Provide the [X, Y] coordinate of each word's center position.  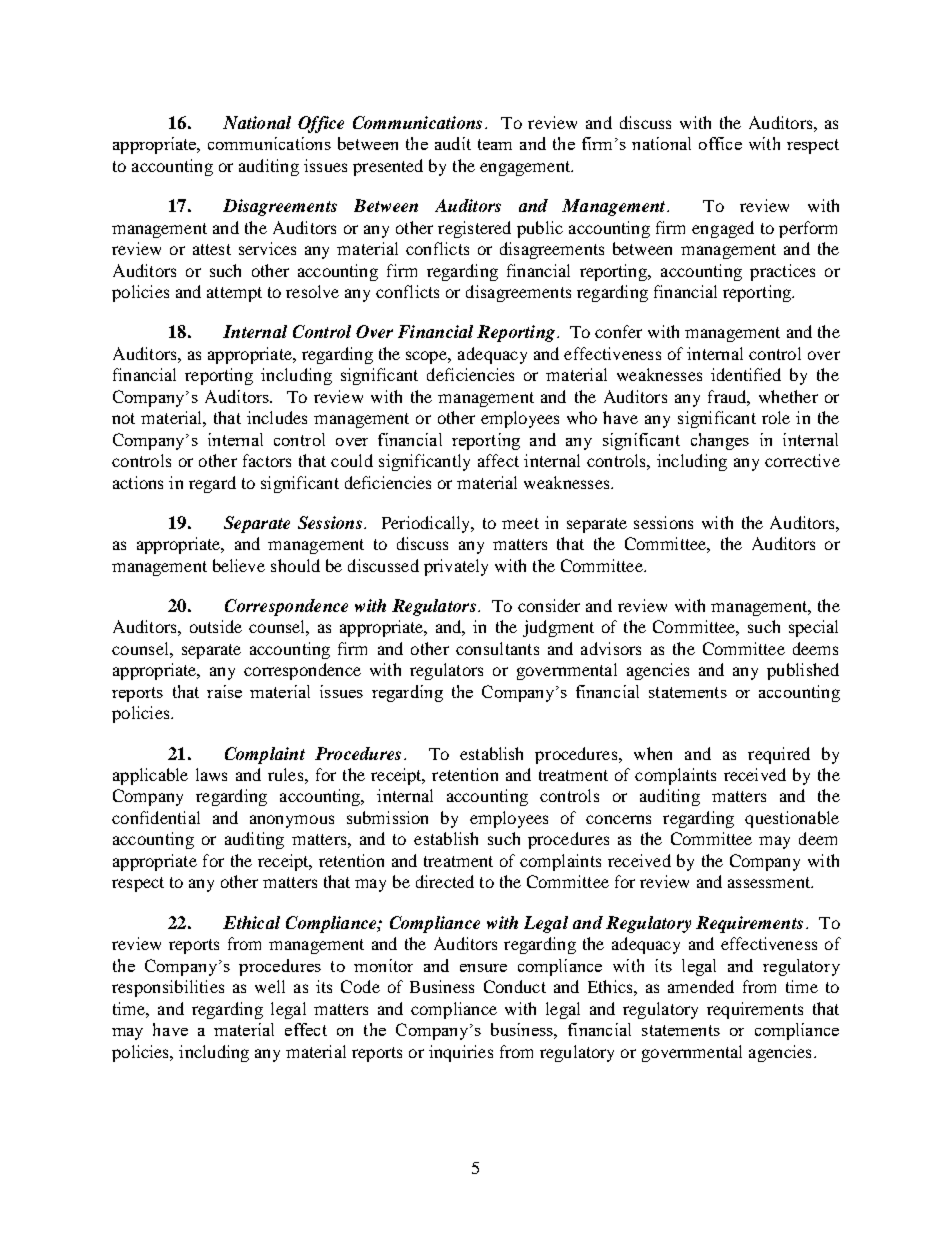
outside [216, 626]
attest [212, 249]
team [495, 144]
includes [277, 417]
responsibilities [168, 988]
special [813, 628]
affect [498, 460]
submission [387, 817]
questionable [792, 819]
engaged [723, 229]
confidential [156, 817]
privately [456, 567]
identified [746, 374]
